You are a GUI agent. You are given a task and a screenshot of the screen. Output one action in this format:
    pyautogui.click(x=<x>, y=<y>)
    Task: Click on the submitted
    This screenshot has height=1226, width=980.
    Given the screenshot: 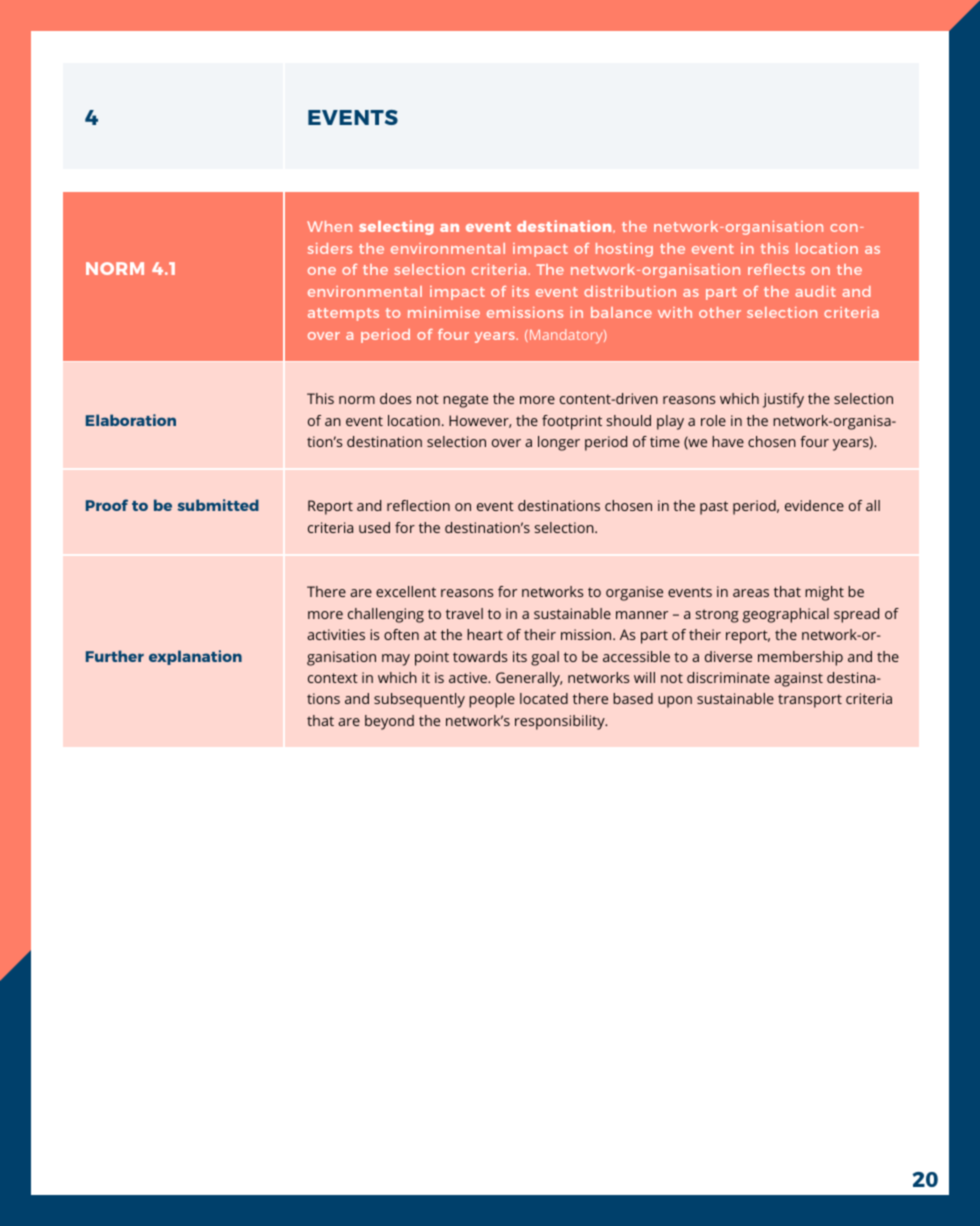 What is the action you would take?
    pyautogui.click(x=218, y=505)
